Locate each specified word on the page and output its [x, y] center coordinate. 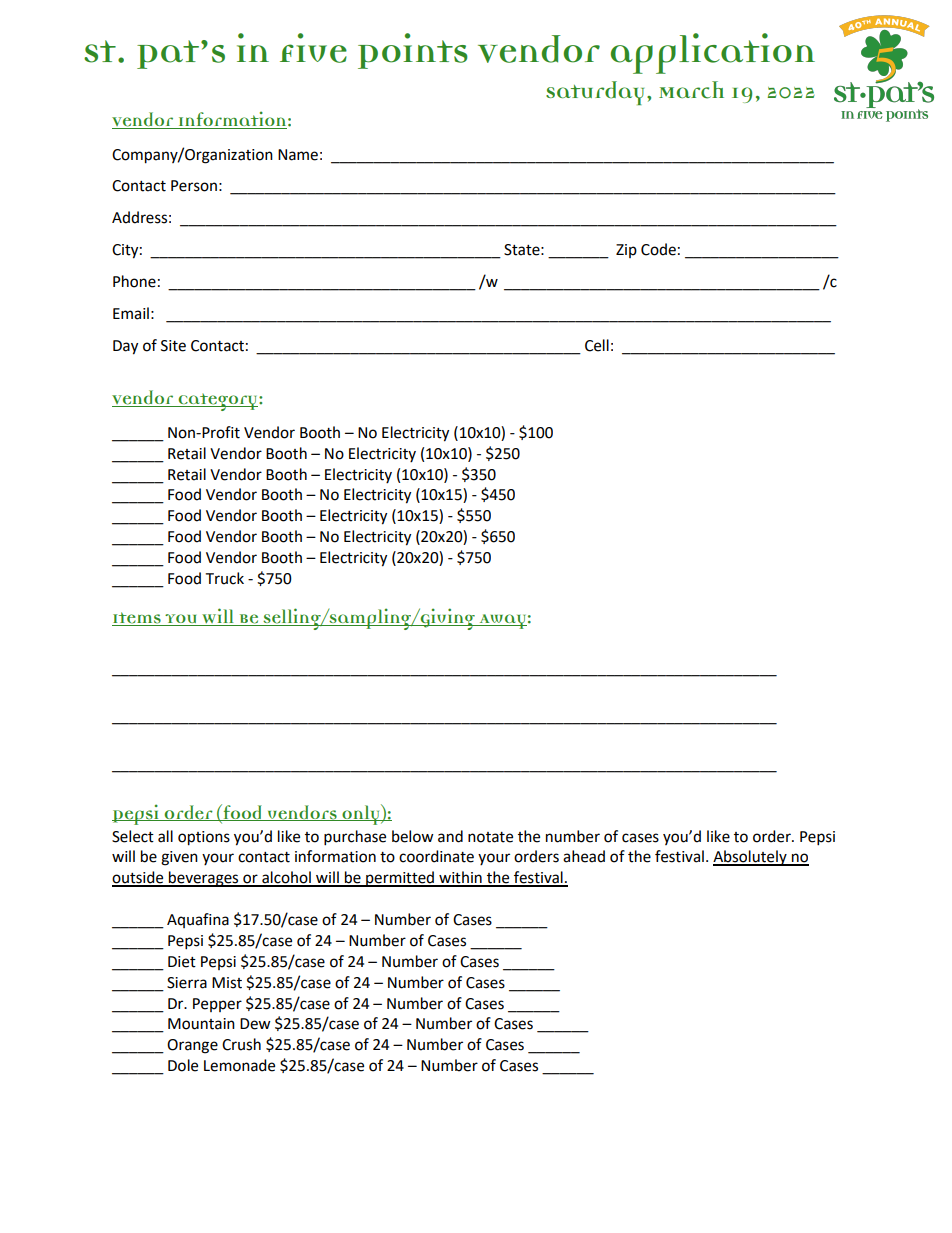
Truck [224, 578]
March [691, 90]
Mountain [201, 1024]
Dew [255, 1024]
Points [413, 51]
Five [313, 48]
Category [218, 402]
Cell [597, 345]
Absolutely [751, 858]
